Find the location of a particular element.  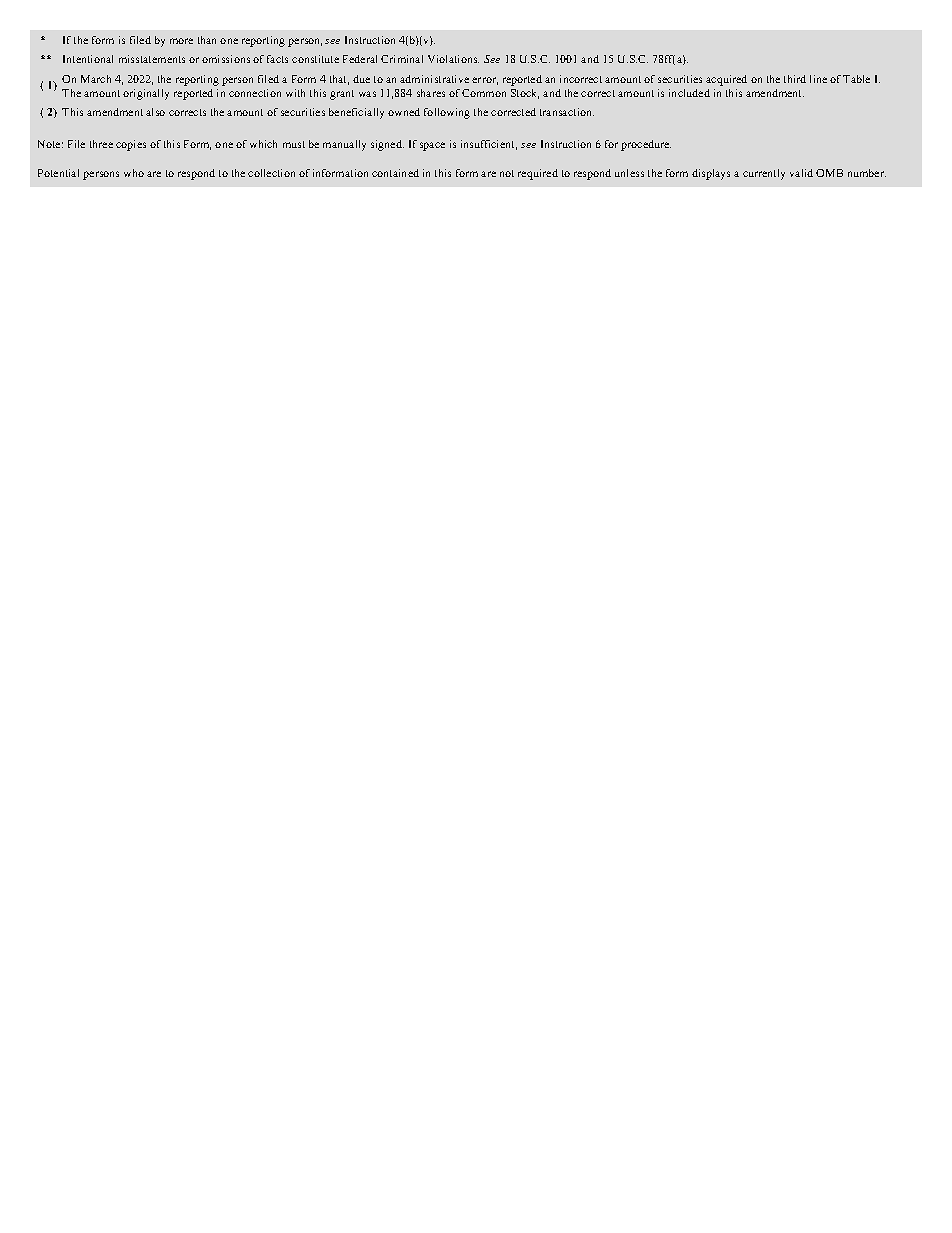

more is located at coordinates (181, 41).
